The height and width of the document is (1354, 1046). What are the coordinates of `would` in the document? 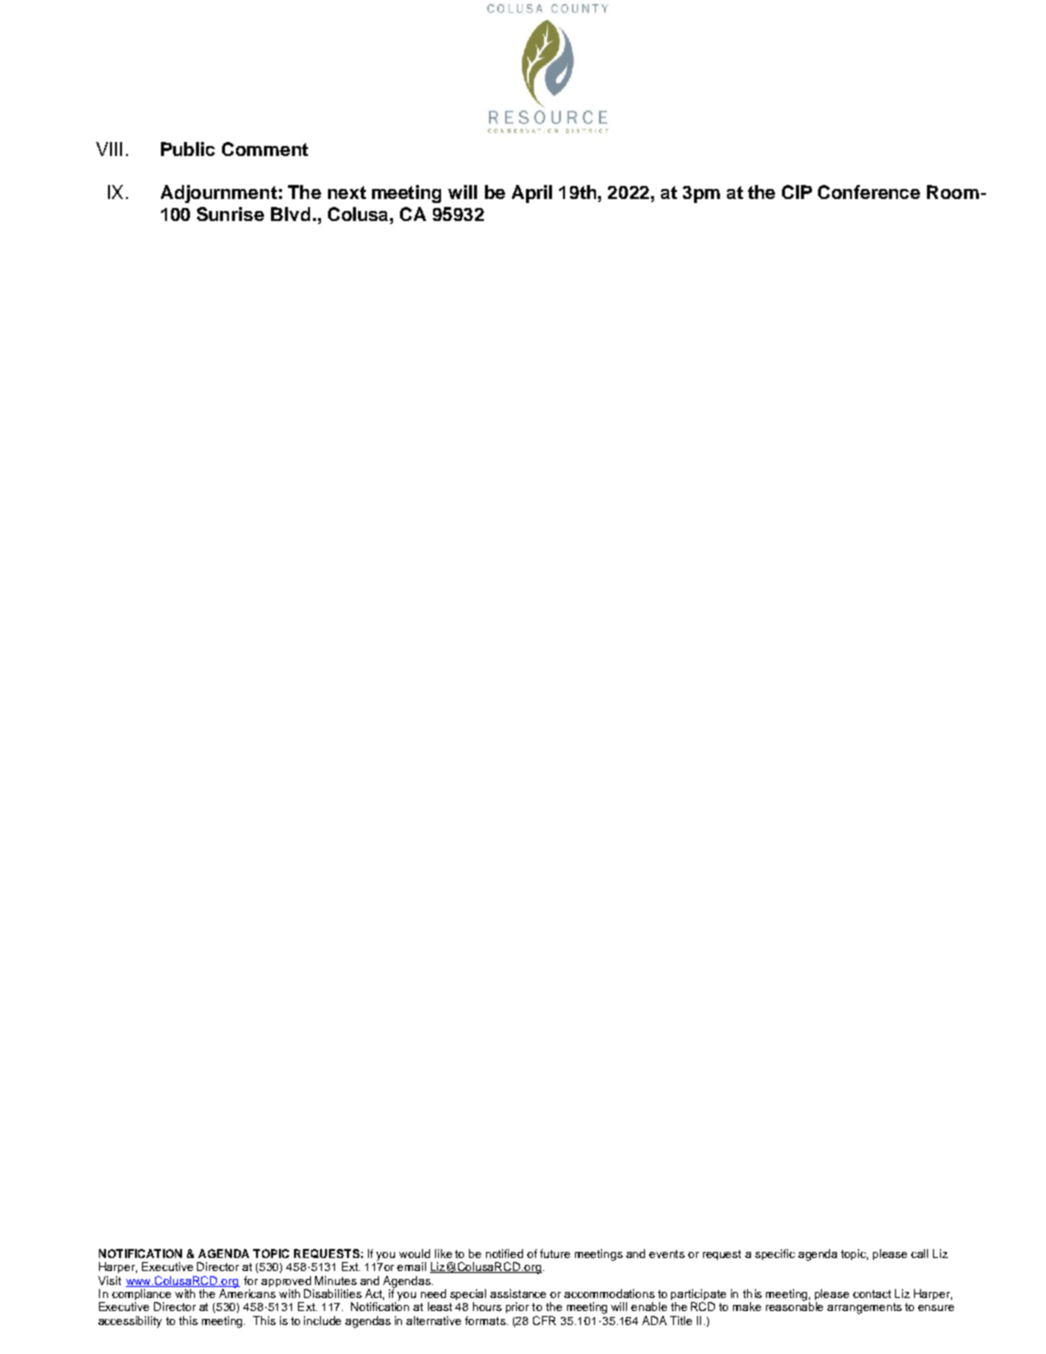 It's located at (414, 1253).
